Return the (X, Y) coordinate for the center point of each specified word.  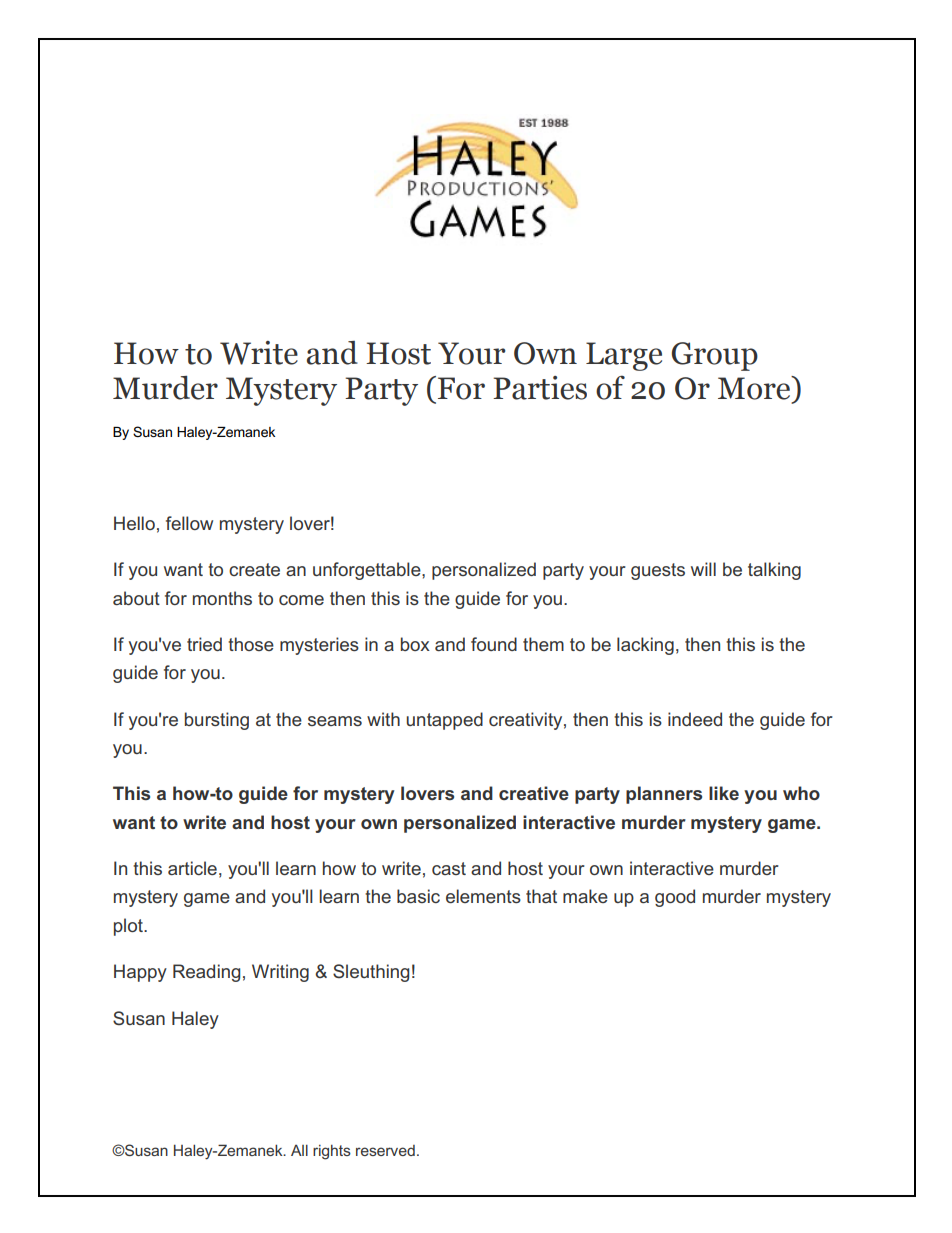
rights (332, 1152)
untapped (444, 721)
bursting (217, 721)
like (724, 793)
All (299, 1150)
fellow (189, 523)
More (755, 388)
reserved (385, 1150)
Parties (540, 388)
